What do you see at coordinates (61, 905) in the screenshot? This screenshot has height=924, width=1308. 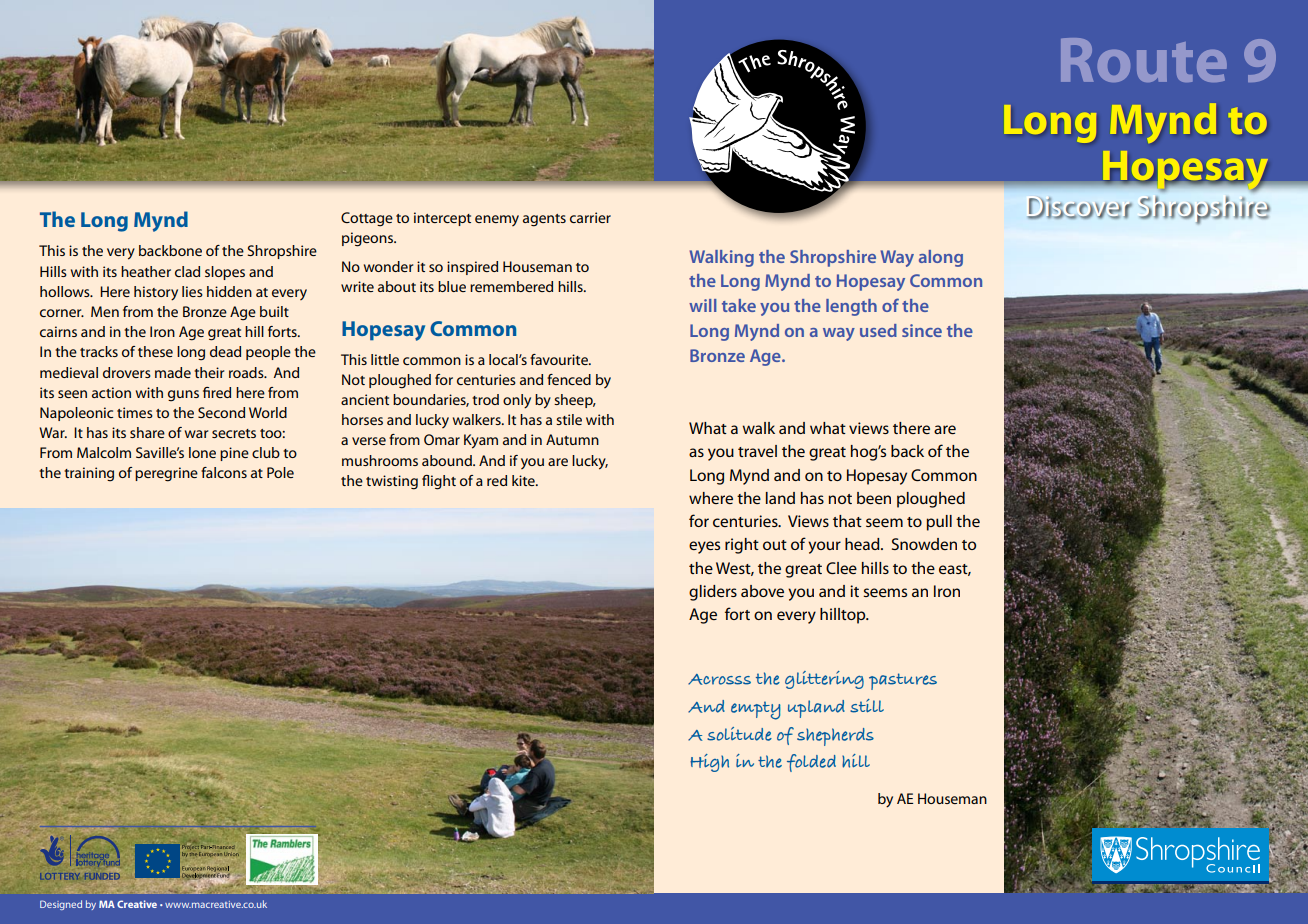 I see `Designed` at bounding box center [61, 905].
